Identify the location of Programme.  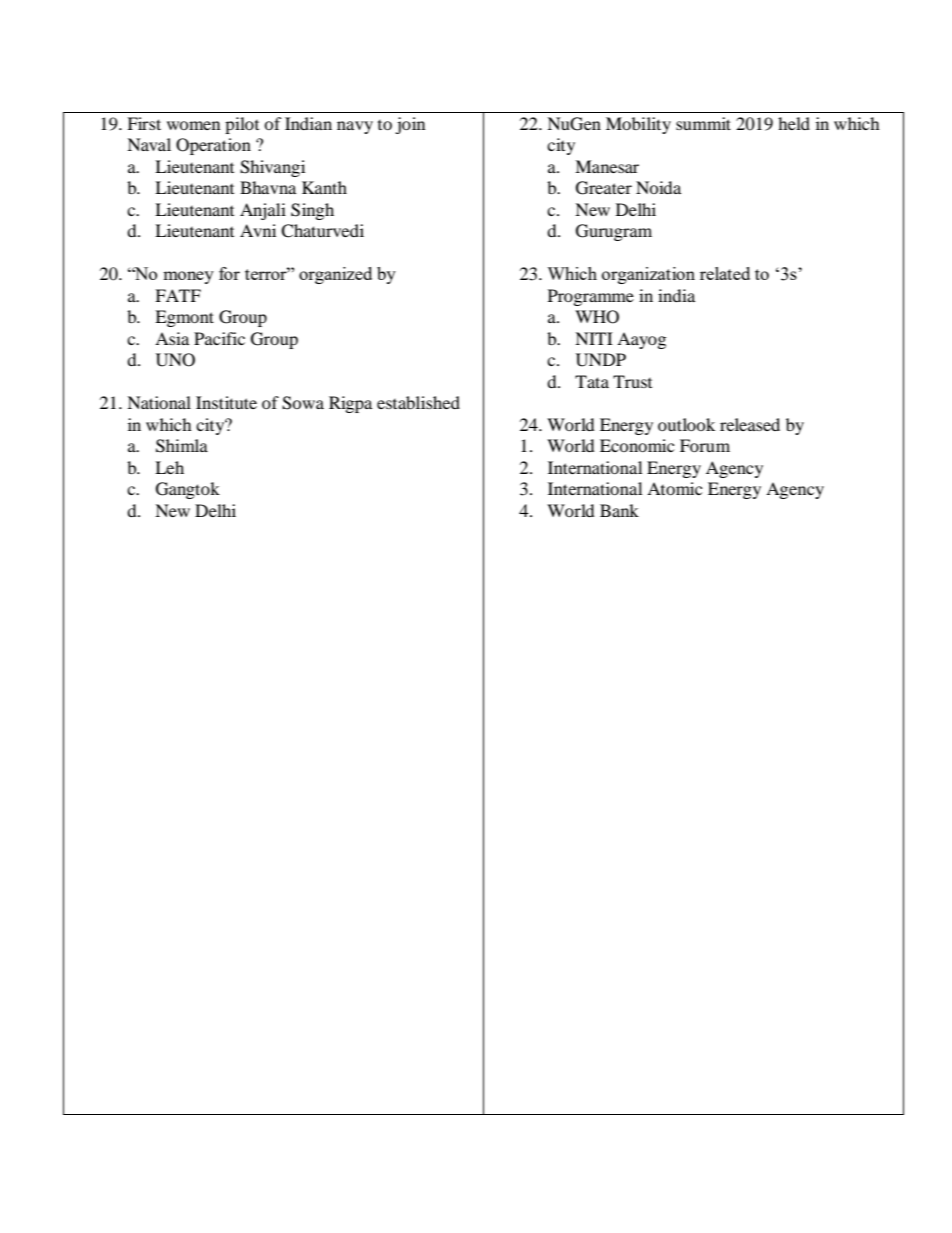
(591, 297).
